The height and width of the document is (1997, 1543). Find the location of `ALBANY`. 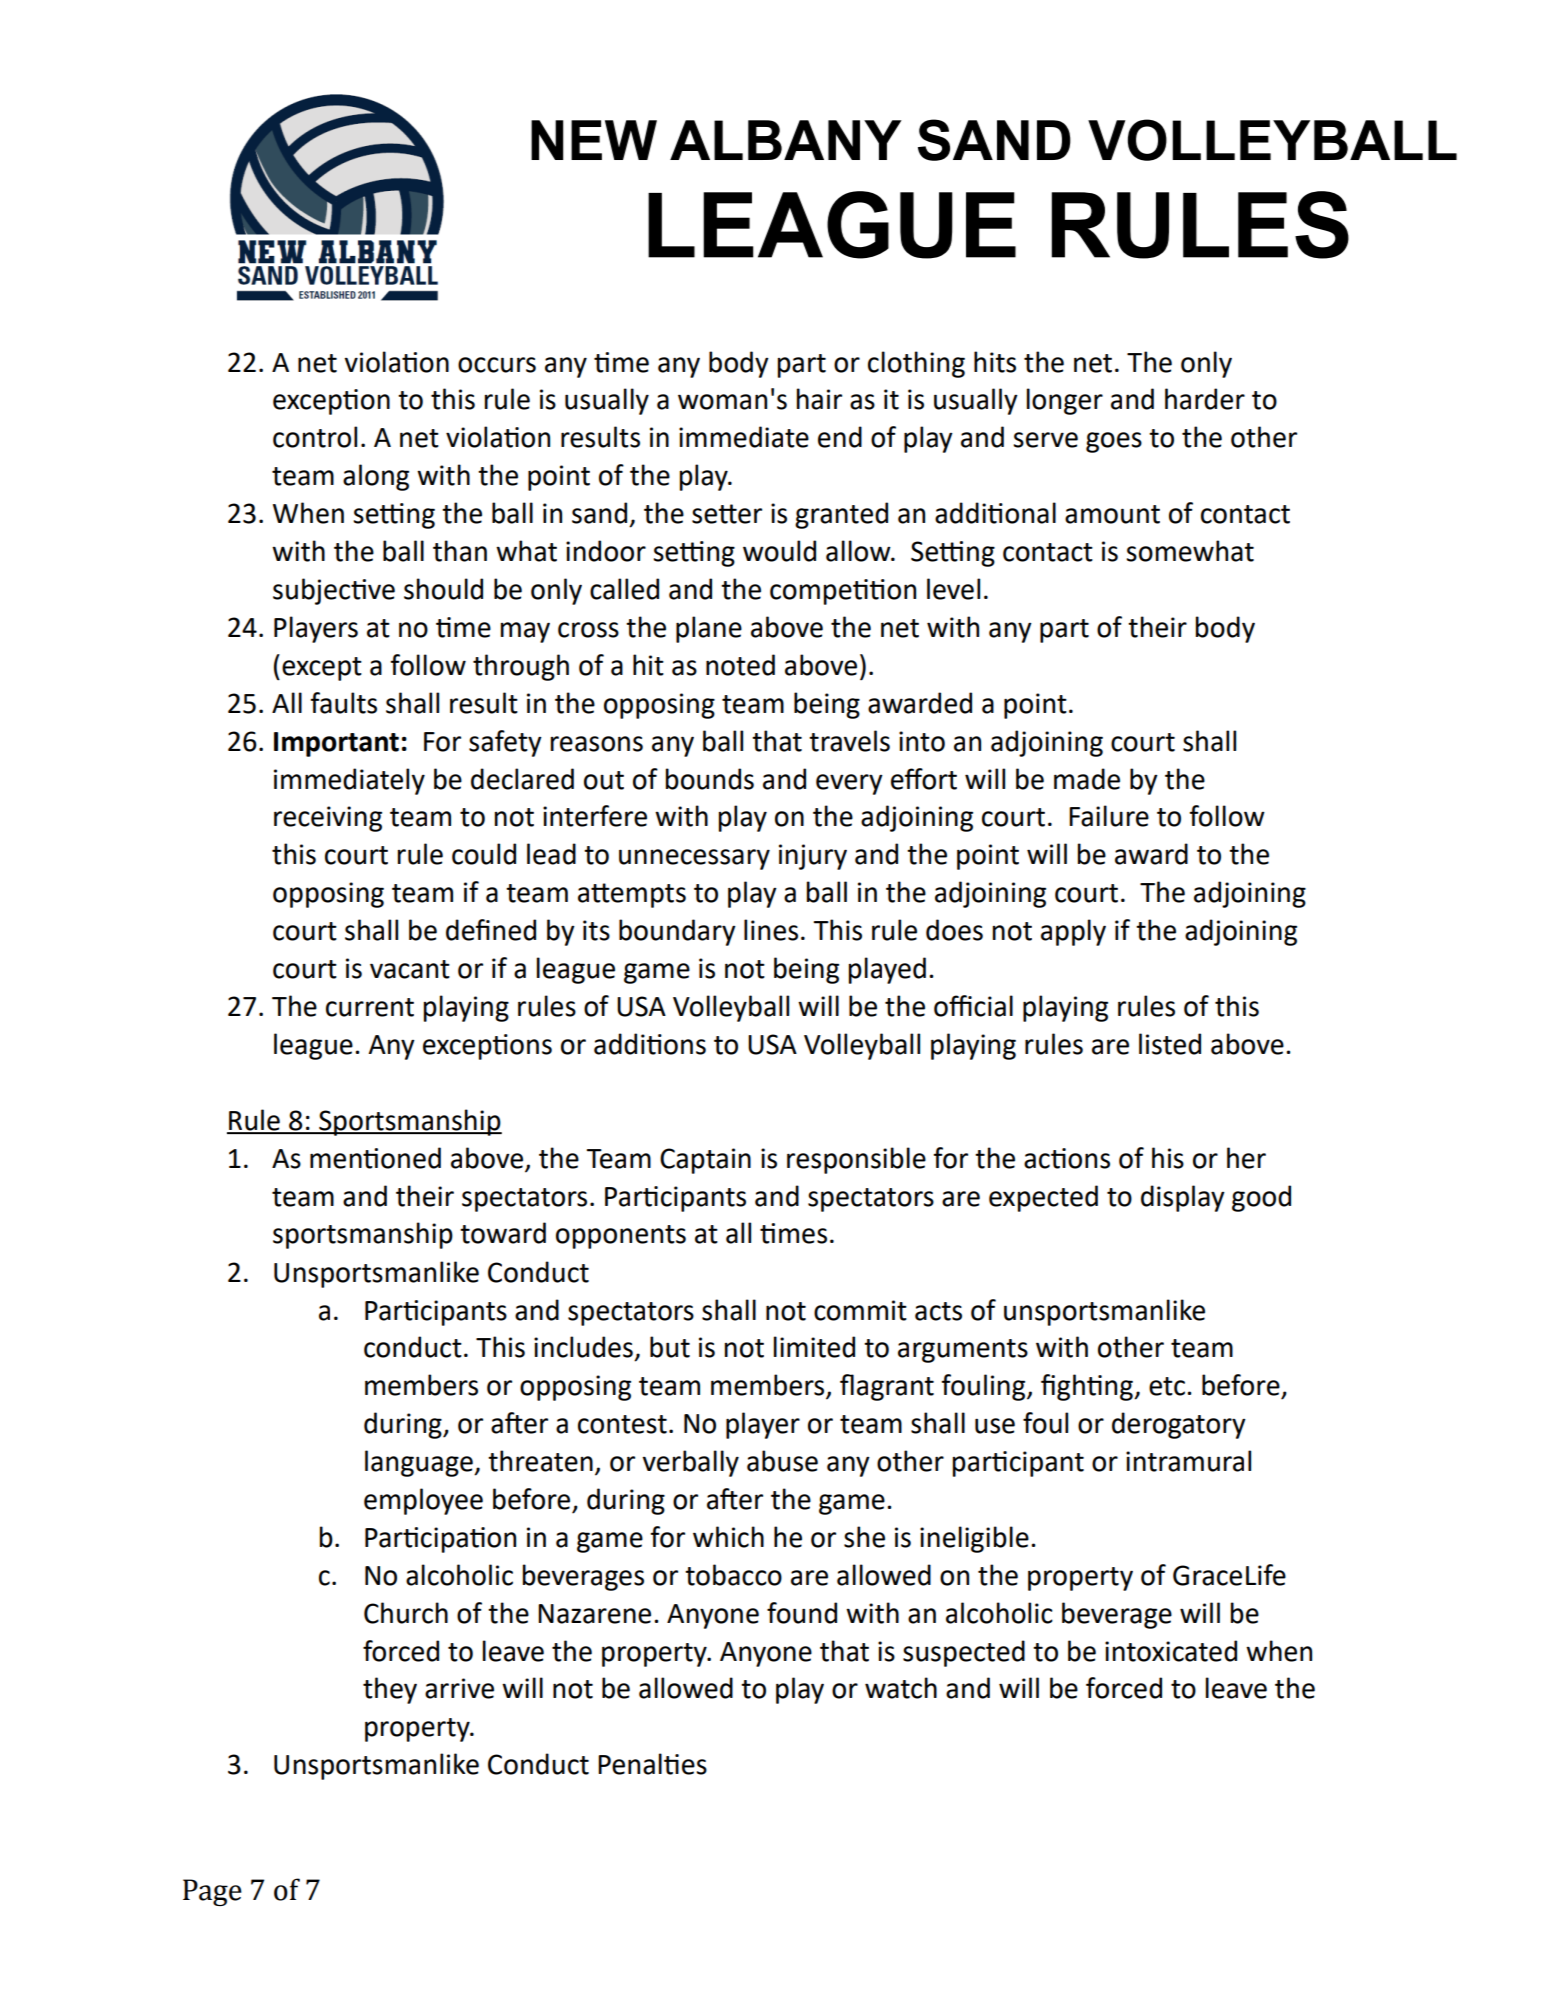

ALBANY is located at coordinates (786, 140).
